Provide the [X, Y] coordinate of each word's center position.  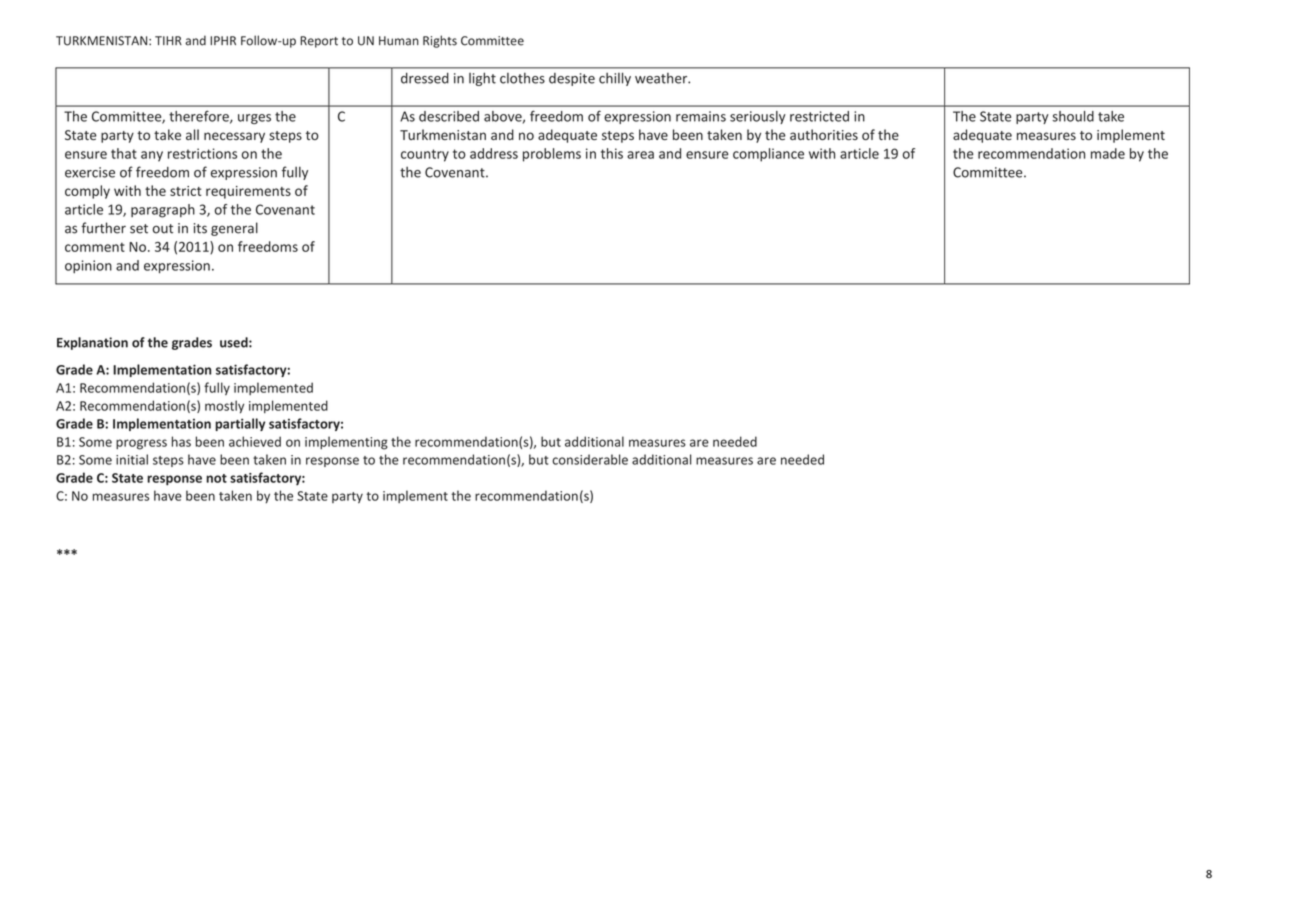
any [152, 156]
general [234, 229]
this [612, 153]
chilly [615, 79]
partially [240, 424]
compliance [768, 155]
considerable [590, 459]
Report [319, 42]
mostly [224, 407]
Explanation [92, 343]
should [1073, 116]
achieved [255, 441]
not [216, 478]
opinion [88, 266]
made [1108, 153]
